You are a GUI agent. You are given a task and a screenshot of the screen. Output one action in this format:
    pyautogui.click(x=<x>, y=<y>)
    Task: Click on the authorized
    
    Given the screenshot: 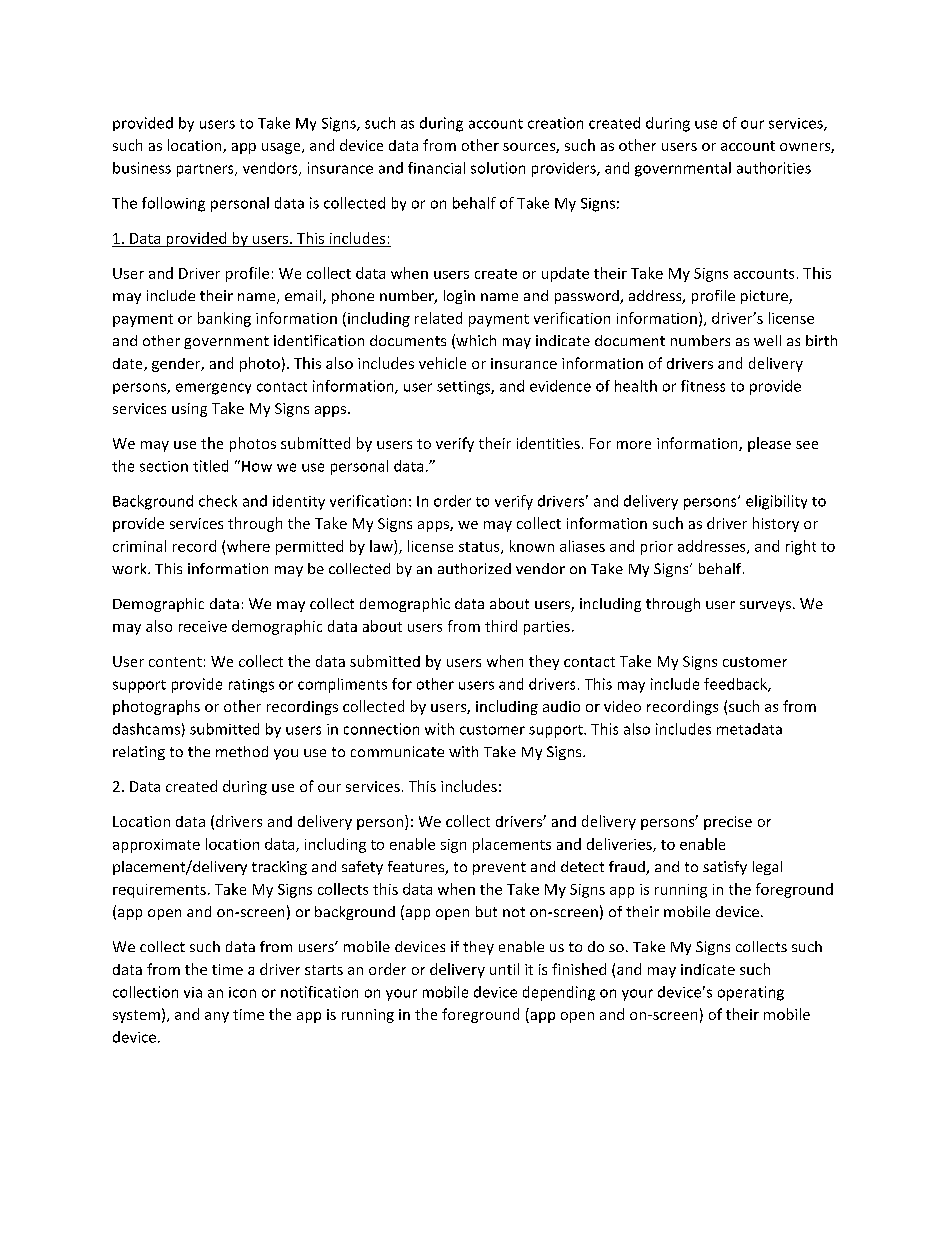 What is the action you would take?
    pyautogui.click(x=474, y=568)
